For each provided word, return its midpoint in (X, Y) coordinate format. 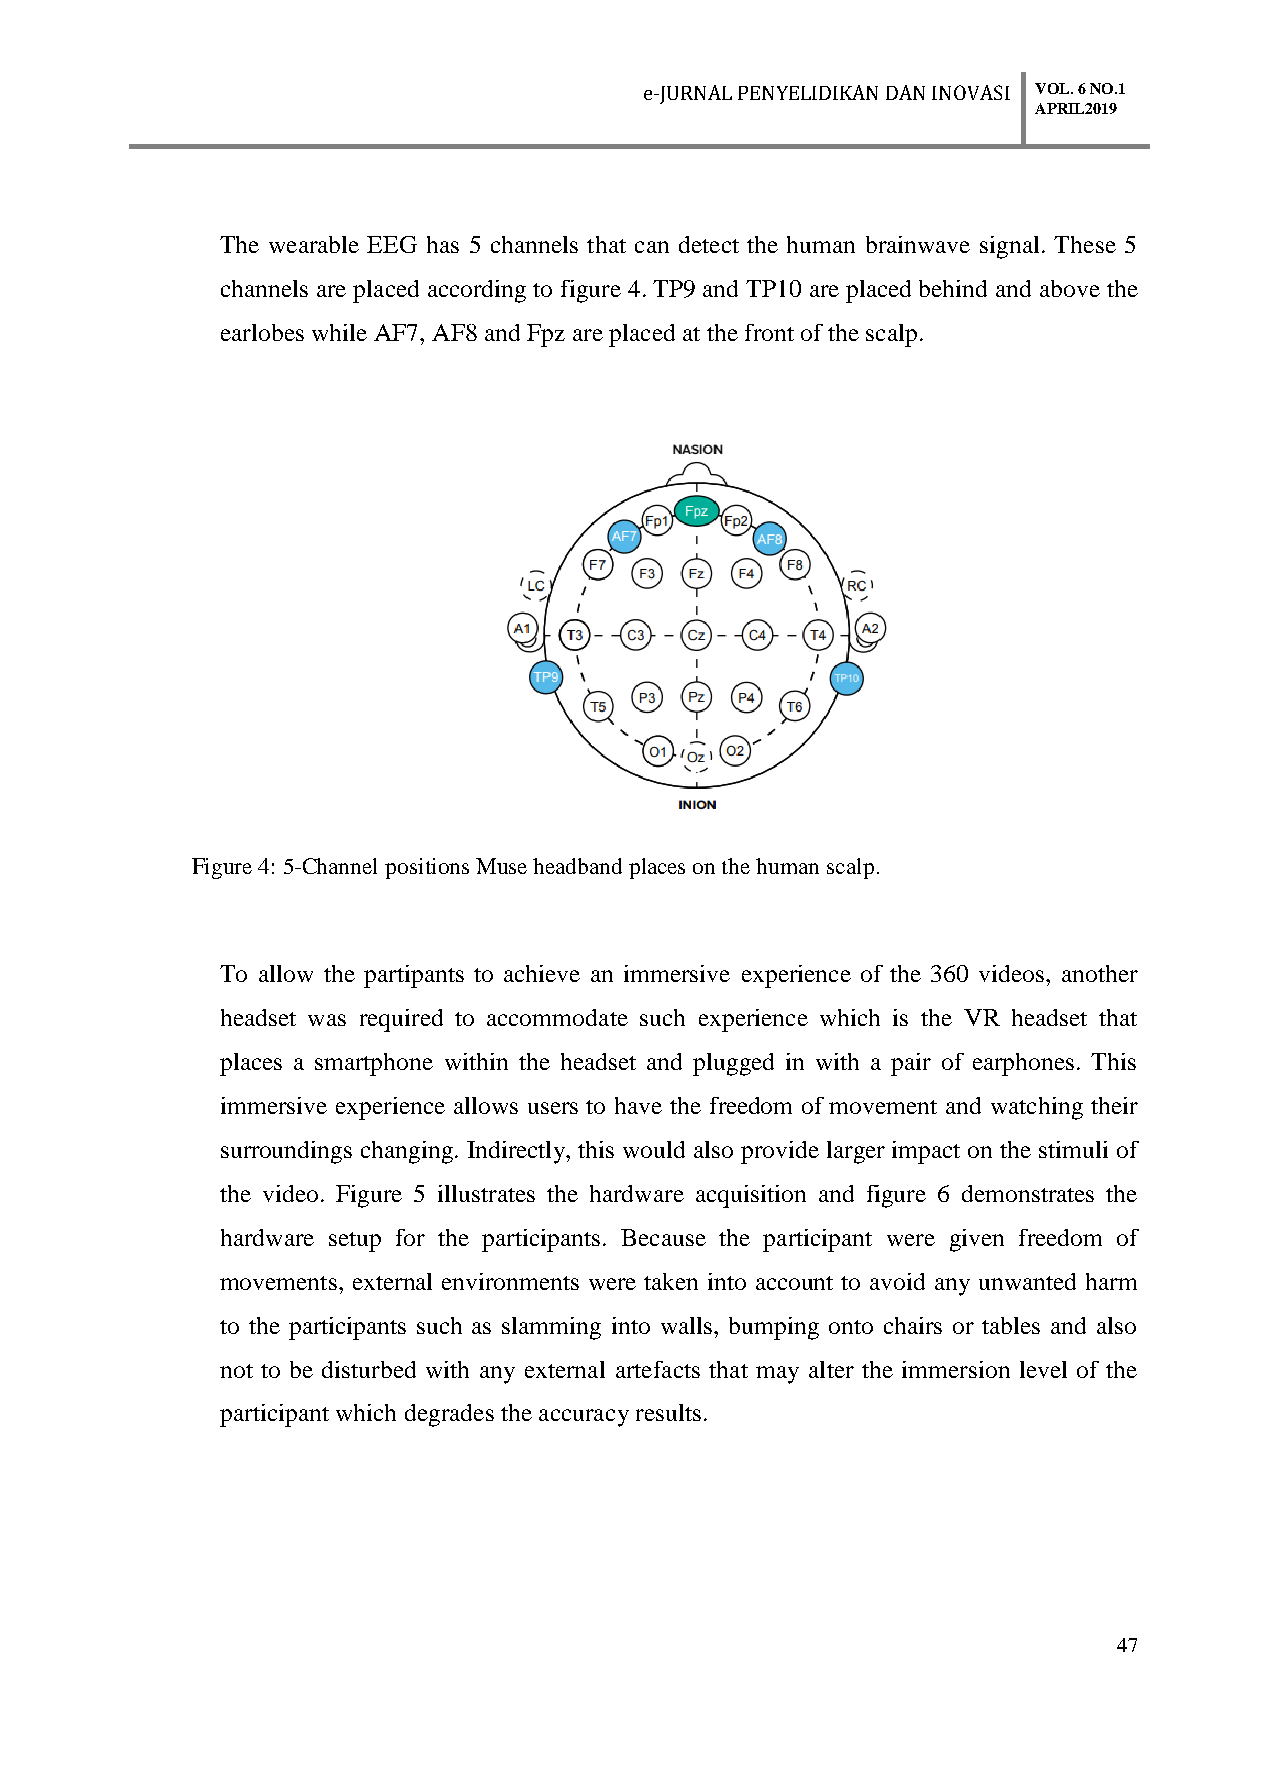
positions (427, 868)
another (1100, 973)
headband (577, 866)
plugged (733, 1064)
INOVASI (971, 92)
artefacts (658, 1369)
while (339, 332)
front (769, 332)
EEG (392, 244)
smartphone (374, 1064)
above (1070, 288)
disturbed (369, 1369)
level (1043, 1369)
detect (709, 244)
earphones (1023, 1064)
